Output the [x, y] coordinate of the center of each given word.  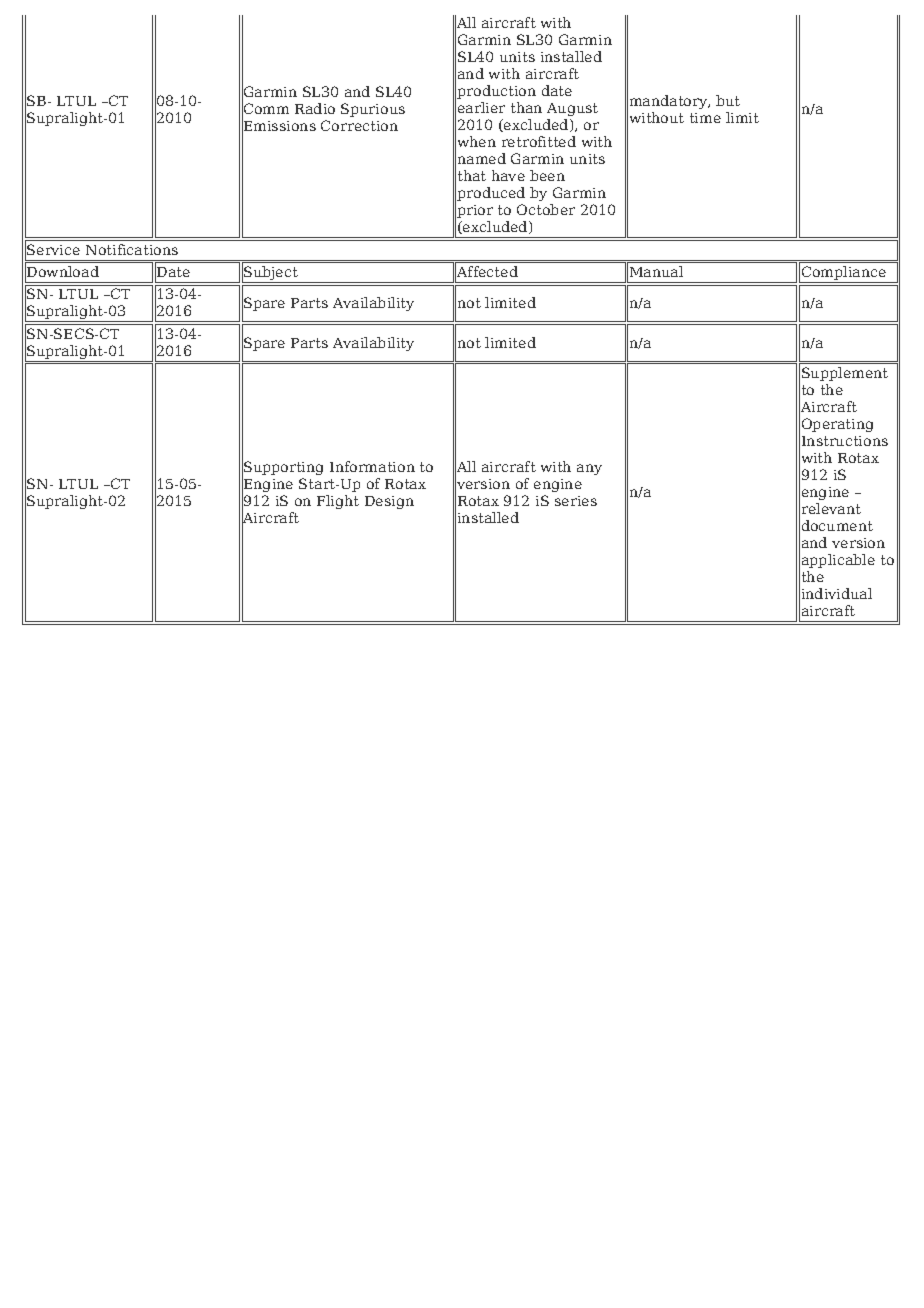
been [547, 175]
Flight [338, 502]
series [576, 501]
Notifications [132, 249]
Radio [315, 108]
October [546, 209]
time [705, 118]
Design [389, 502]
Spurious [373, 110]
